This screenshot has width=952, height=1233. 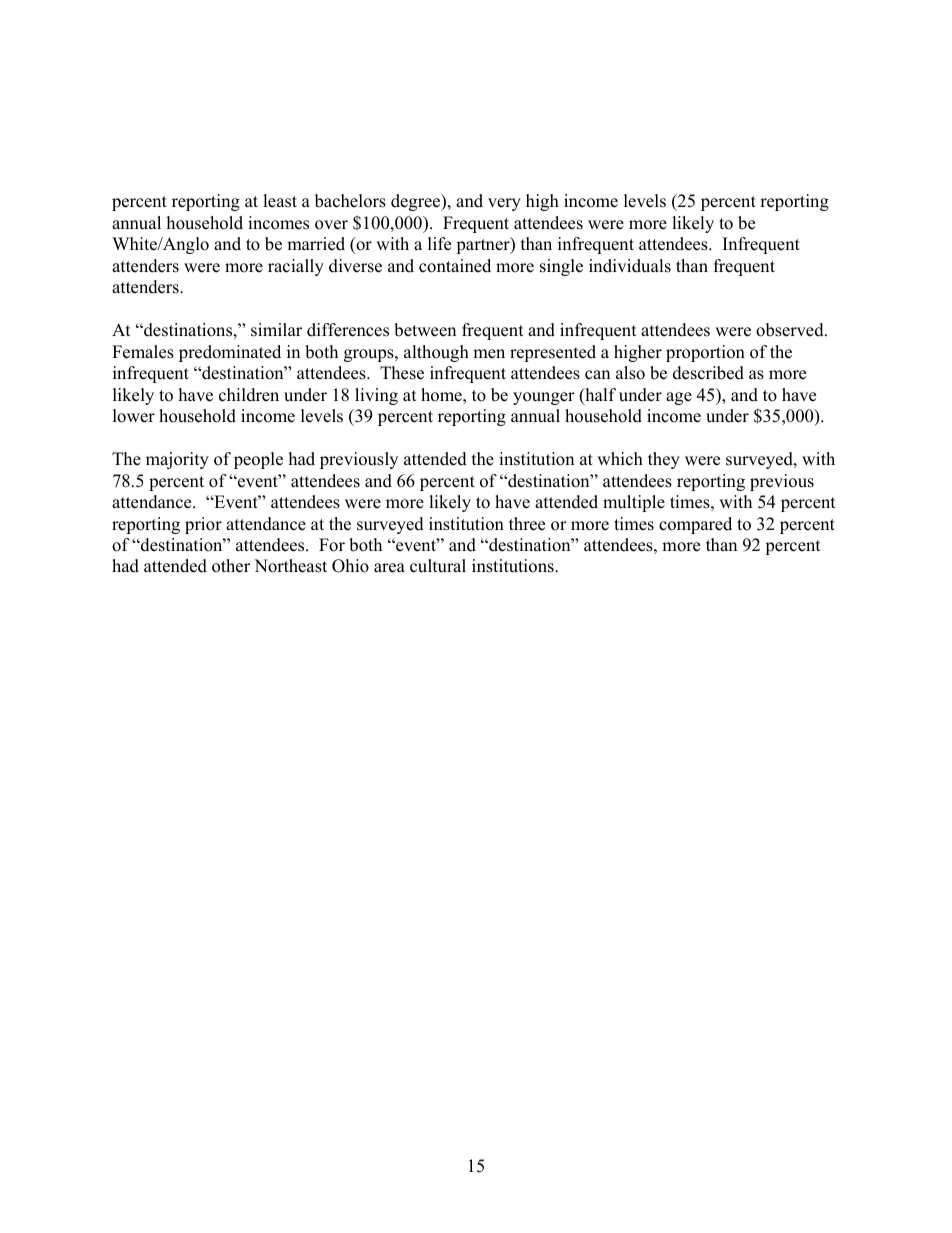 I want to click on children, so click(x=249, y=395).
